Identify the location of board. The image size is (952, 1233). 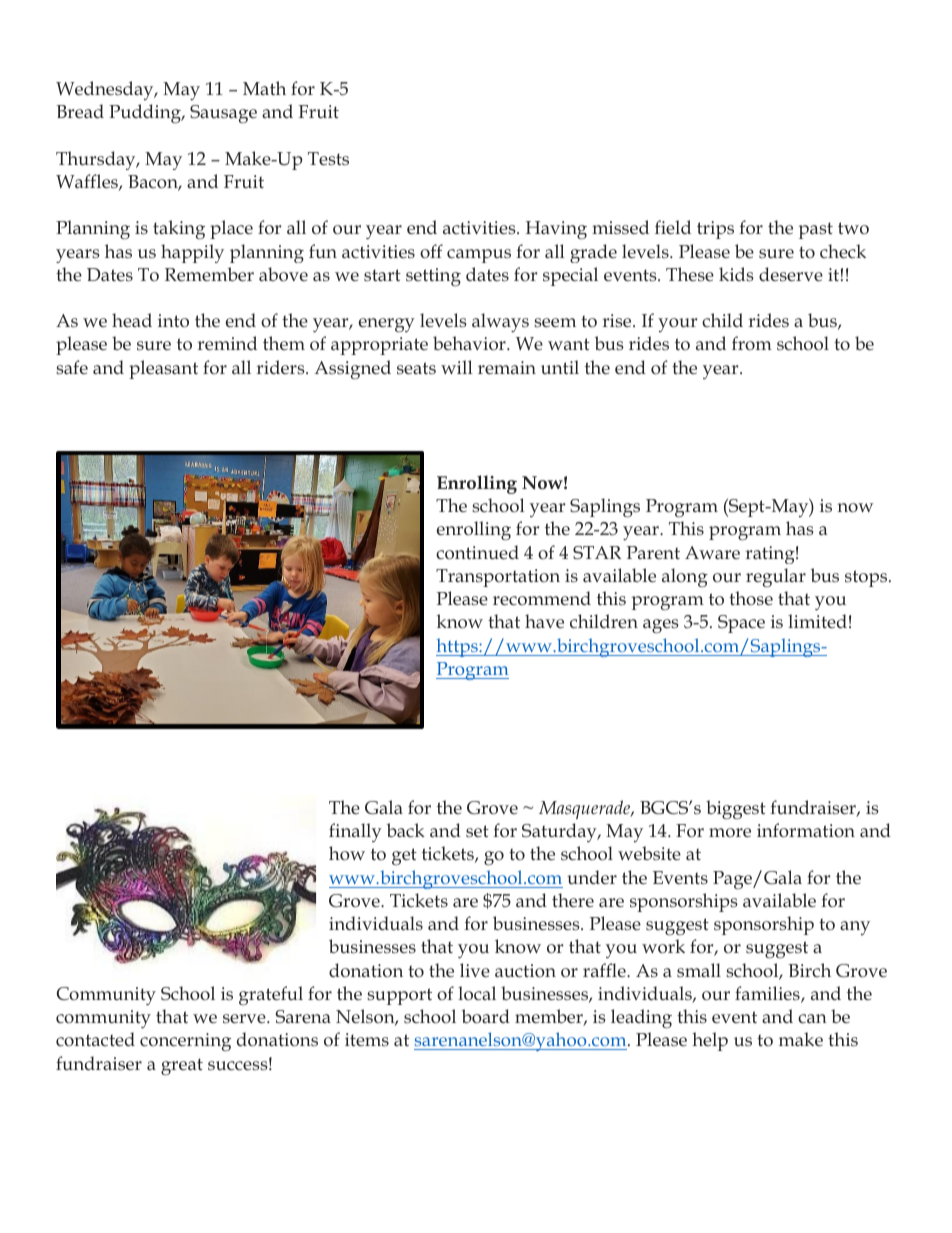
(486, 1016).
